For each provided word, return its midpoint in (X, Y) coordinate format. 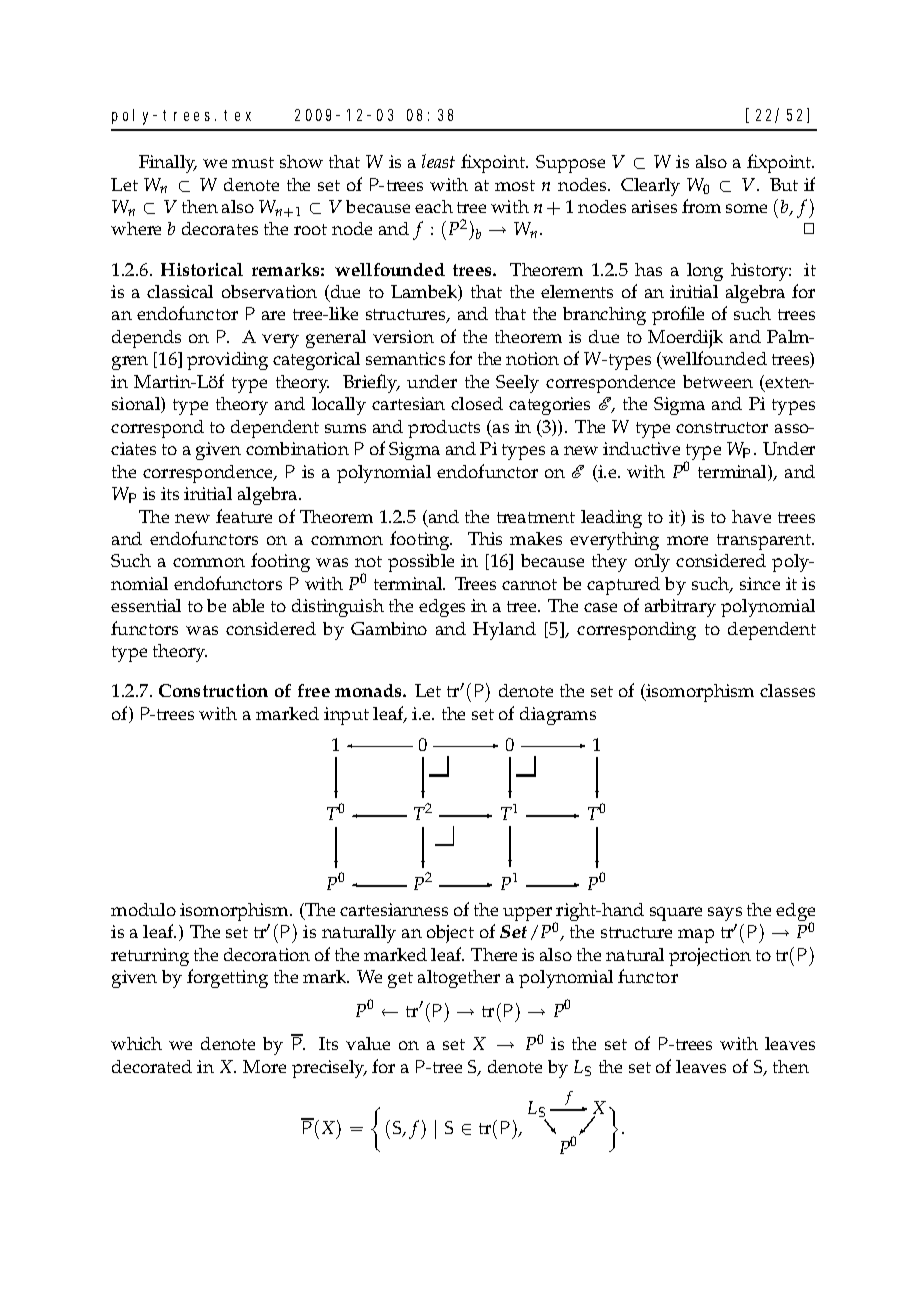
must (253, 162)
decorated (152, 1066)
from (701, 206)
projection (710, 957)
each (434, 206)
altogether (459, 979)
